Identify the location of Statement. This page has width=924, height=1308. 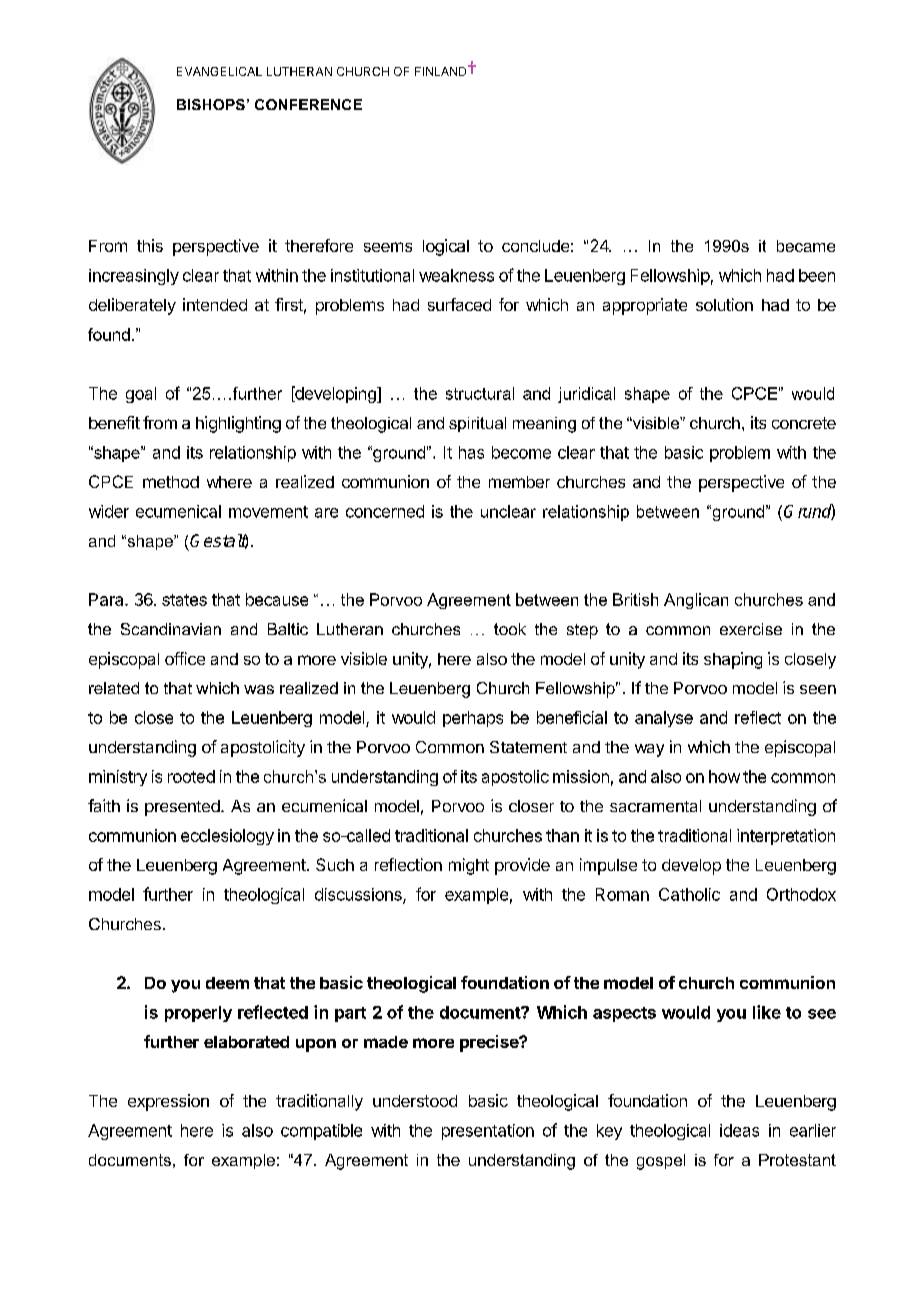
(528, 747).
